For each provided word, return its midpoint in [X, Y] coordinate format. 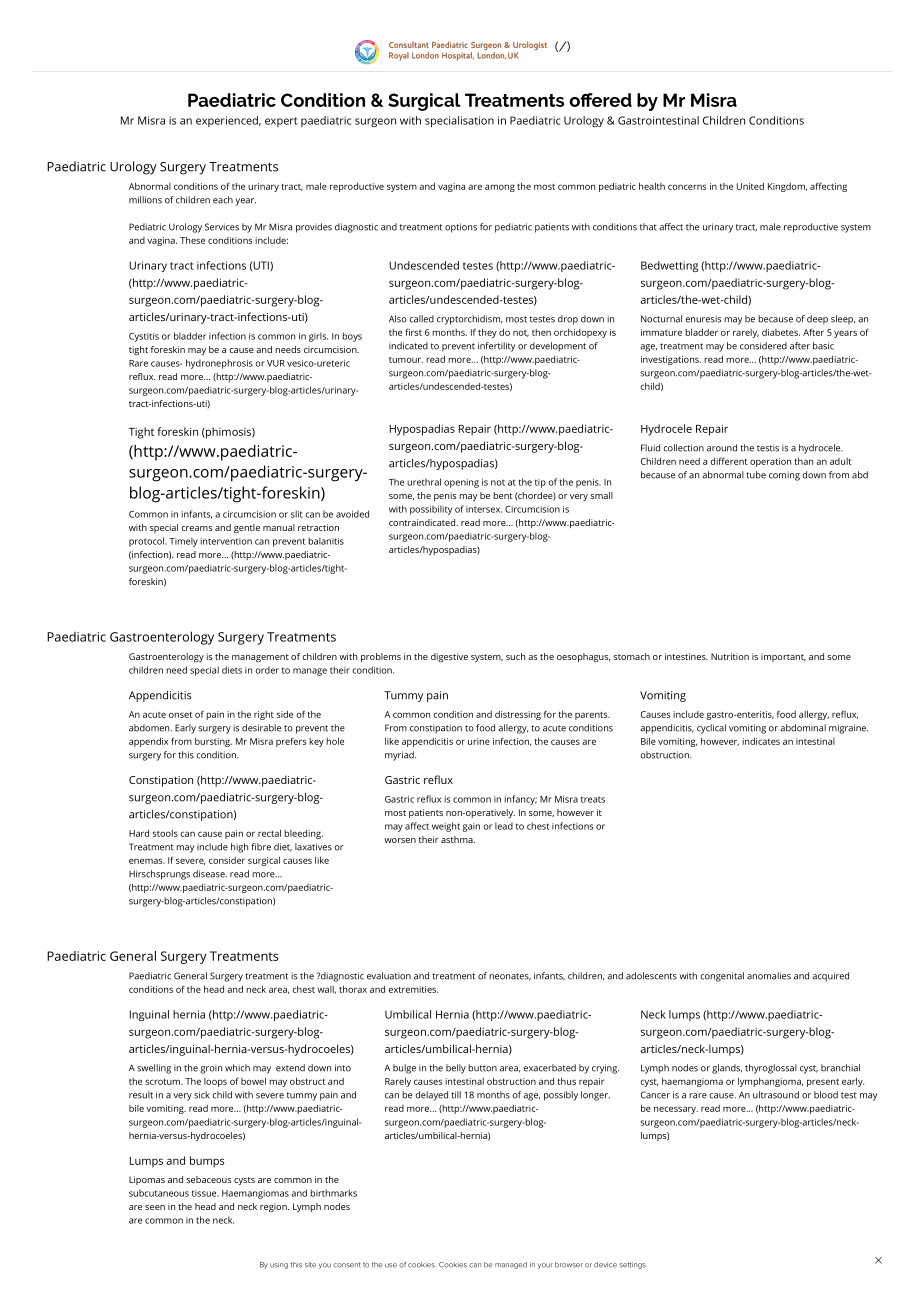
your [545, 1266]
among [500, 188]
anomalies [769, 976]
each [223, 200]
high [239, 848]
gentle [247, 528]
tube [756, 475]
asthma [458, 839]
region [274, 1207]
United [750, 186]
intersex [484, 509]
